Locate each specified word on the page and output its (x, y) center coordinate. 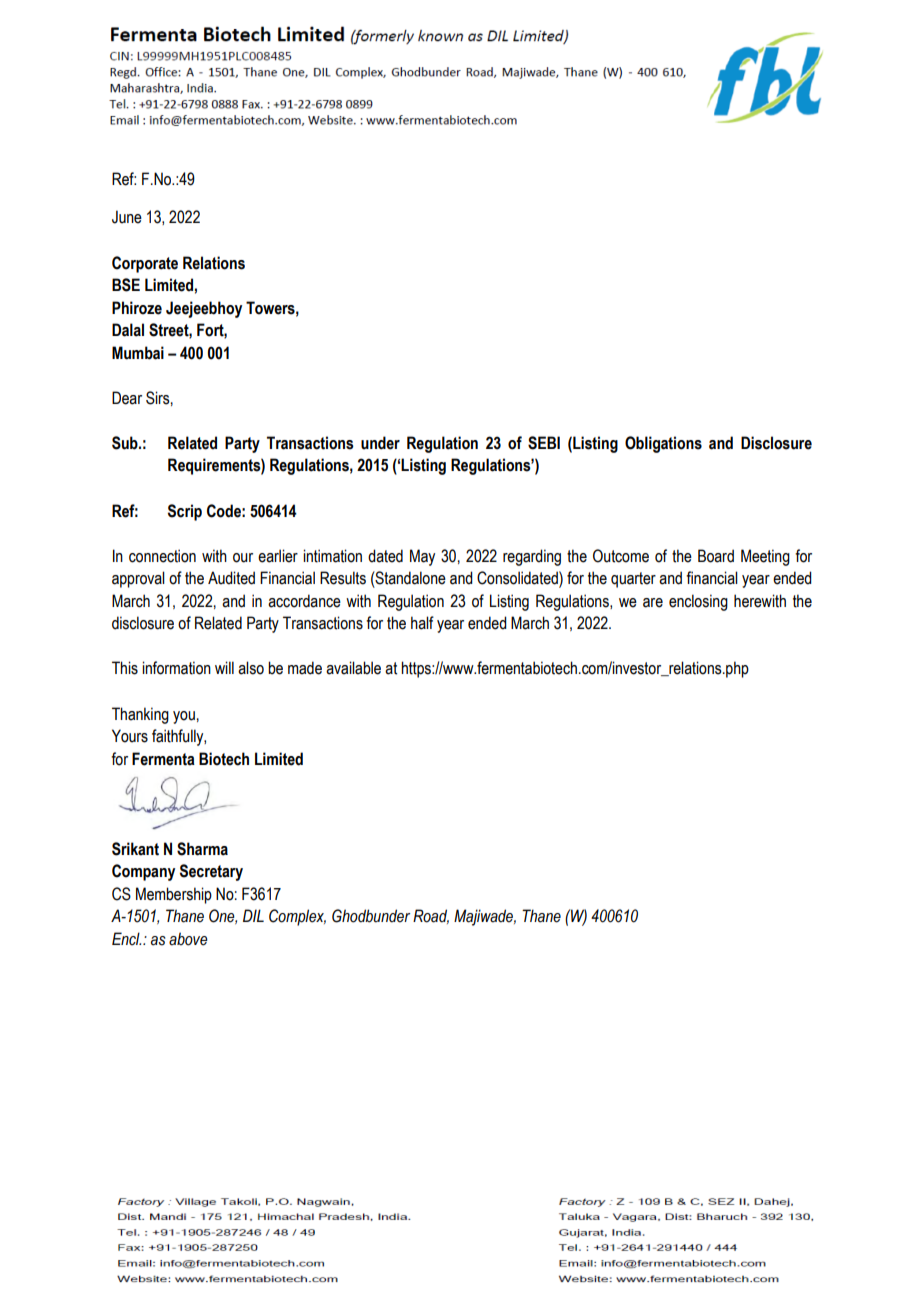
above (188, 939)
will (224, 667)
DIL (253, 915)
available (353, 668)
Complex (297, 917)
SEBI (544, 443)
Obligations (663, 444)
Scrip (185, 512)
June (127, 217)
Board (716, 556)
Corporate (145, 264)
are (653, 603)
